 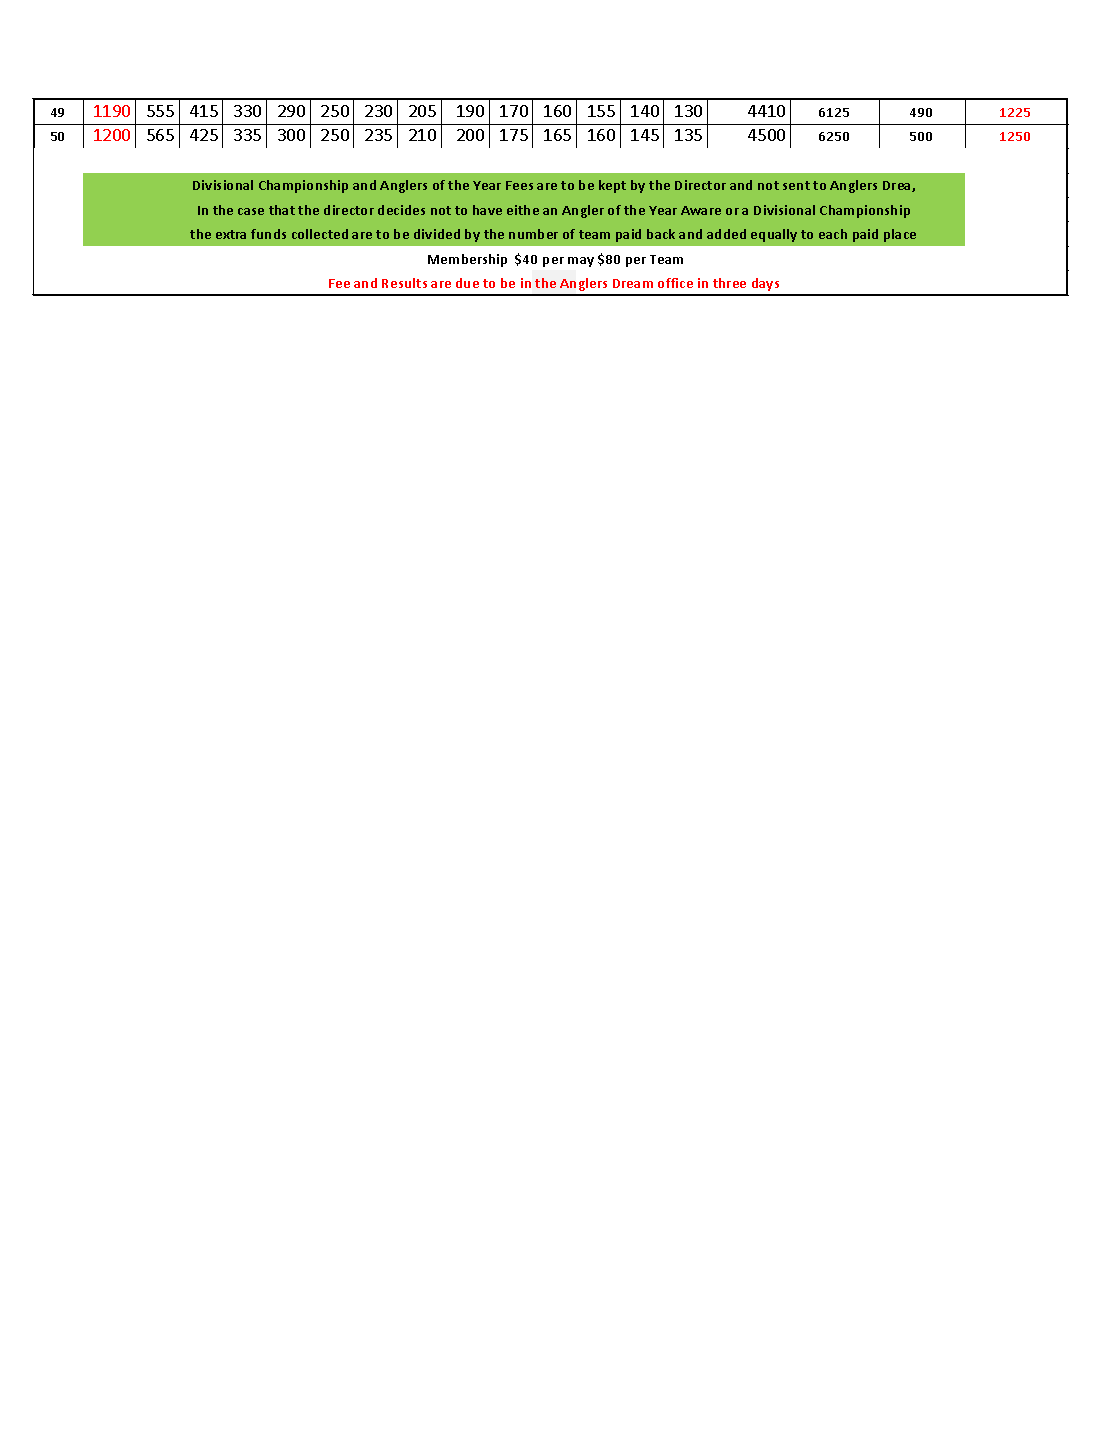 What do you see at coordinates (533, 234) in the document?
I see `number` at bounding box center [533, 234].
